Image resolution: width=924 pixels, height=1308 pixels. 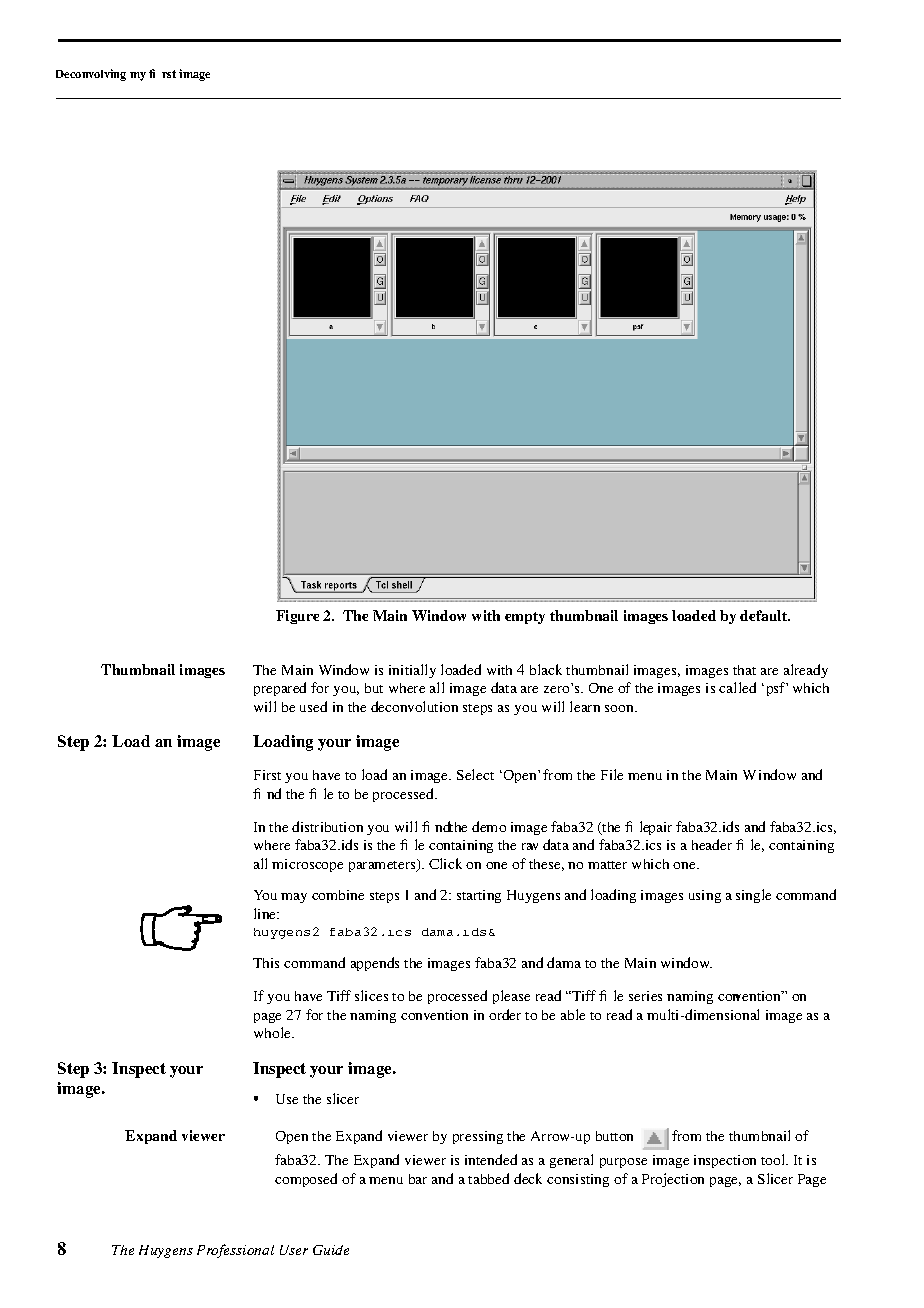 I want to click on distribution, so click(x=327, y=826).
